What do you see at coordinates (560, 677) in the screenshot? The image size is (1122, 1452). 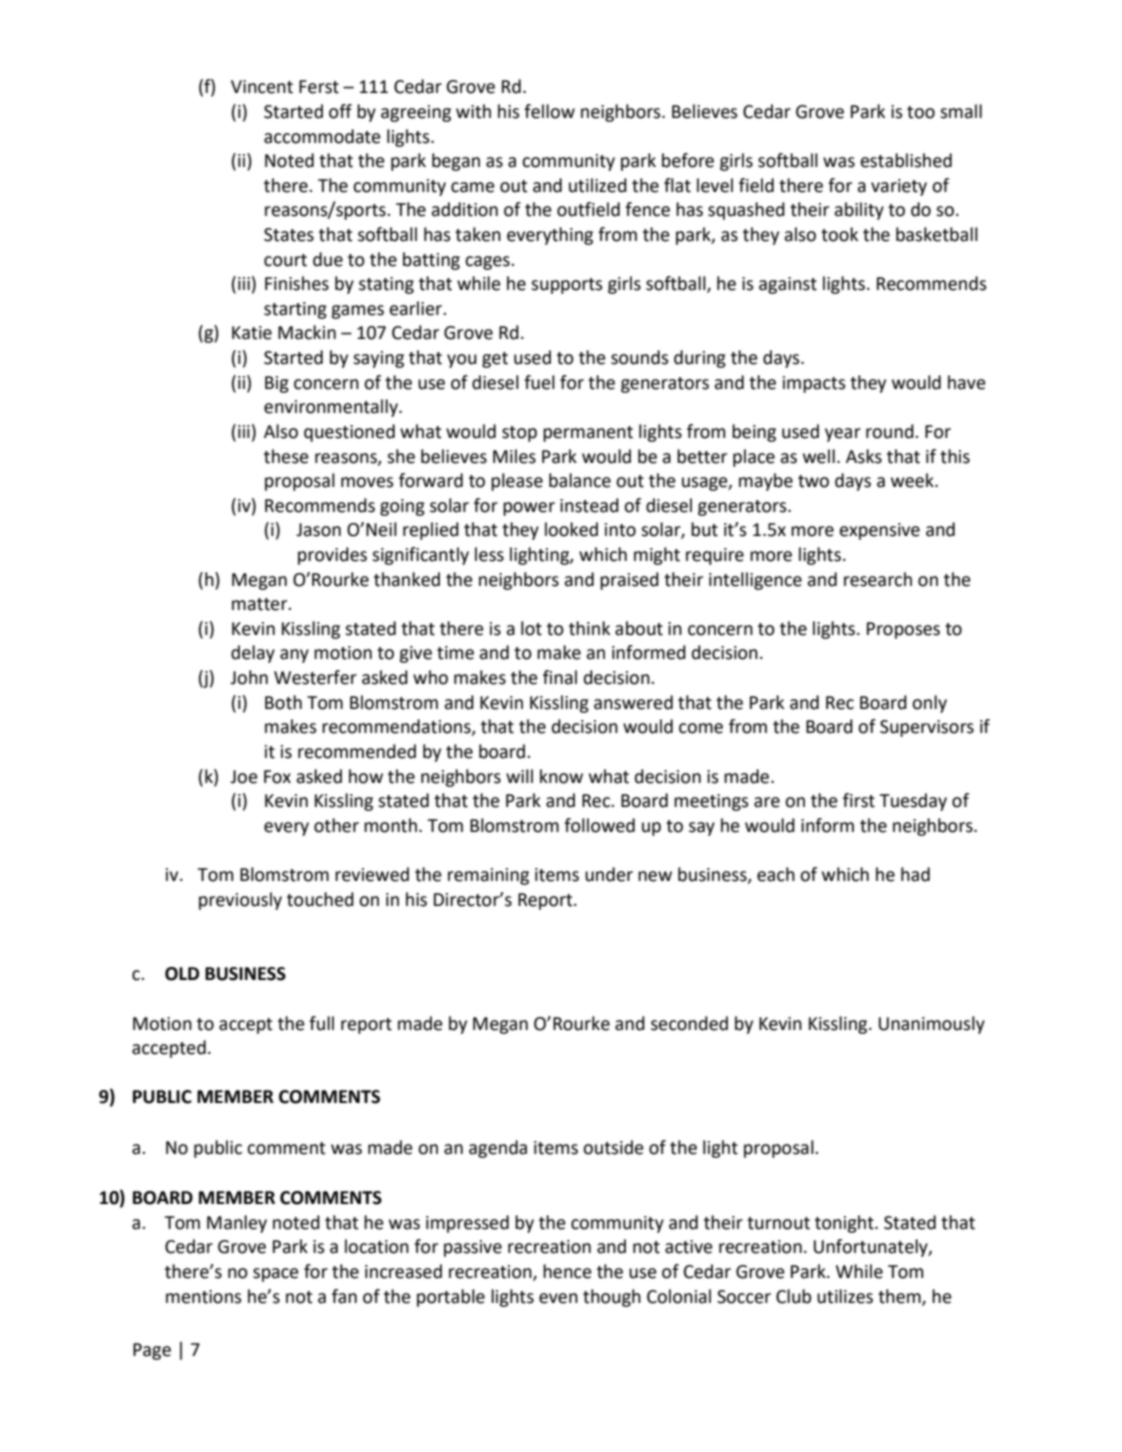 I see `final` at bounding box center [560, 677].
